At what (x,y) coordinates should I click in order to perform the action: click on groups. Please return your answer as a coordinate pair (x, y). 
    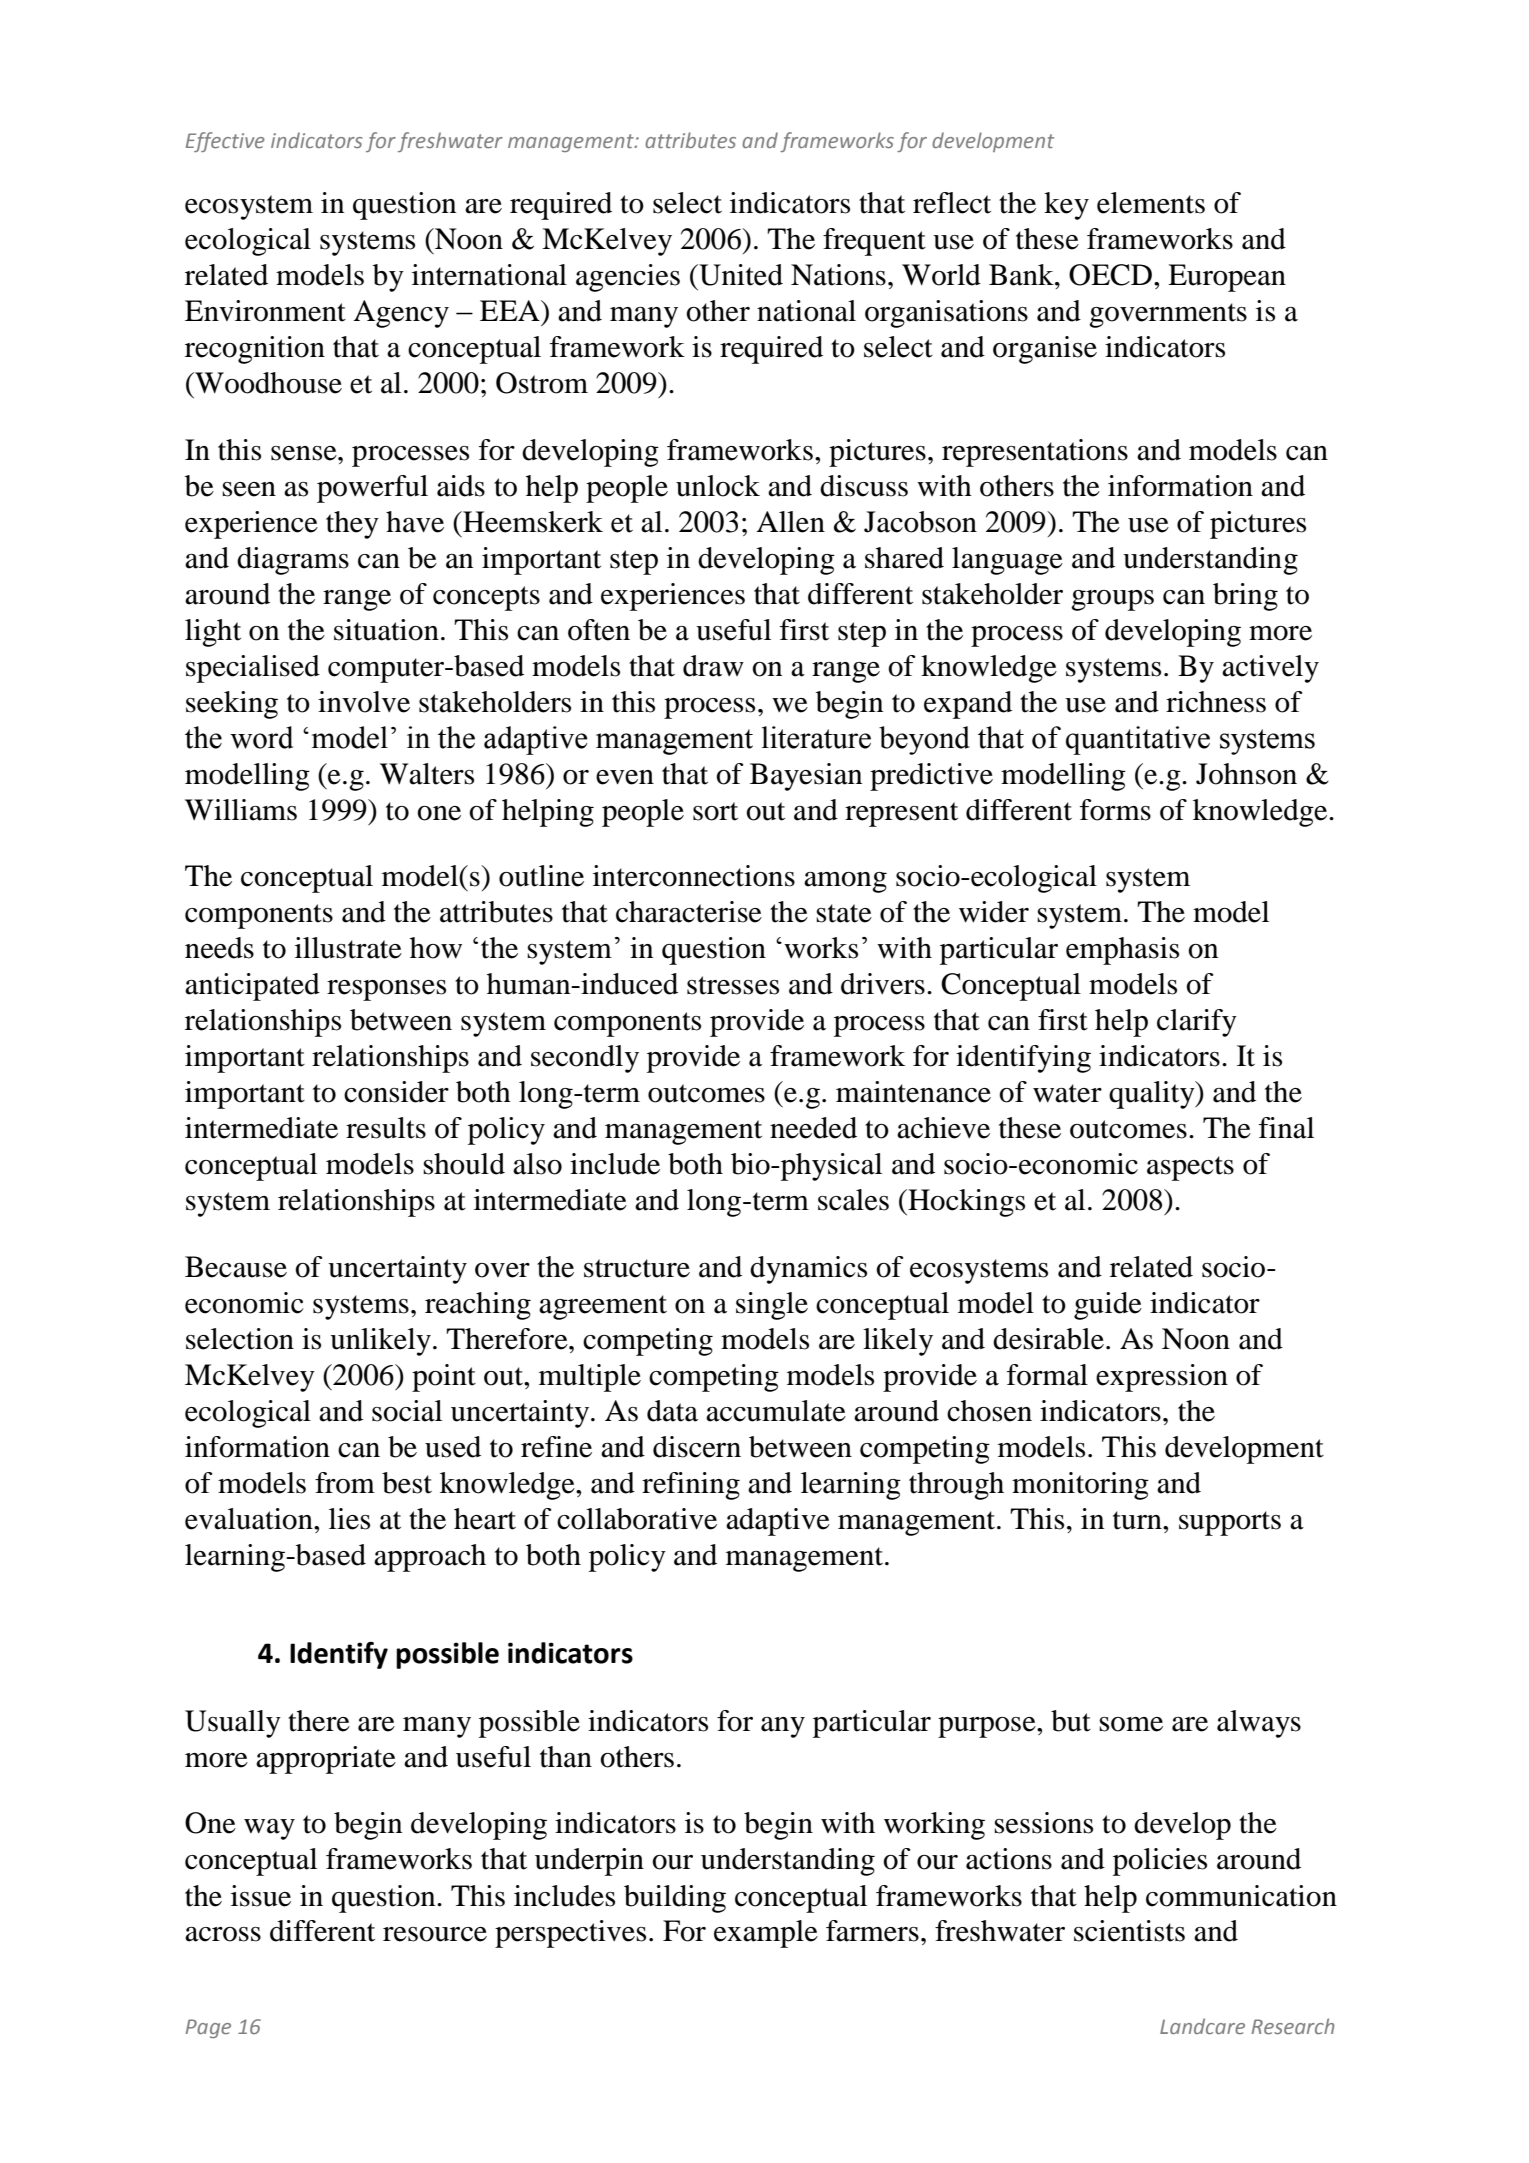
    Looking at the image, I should click on (1112, 600).
